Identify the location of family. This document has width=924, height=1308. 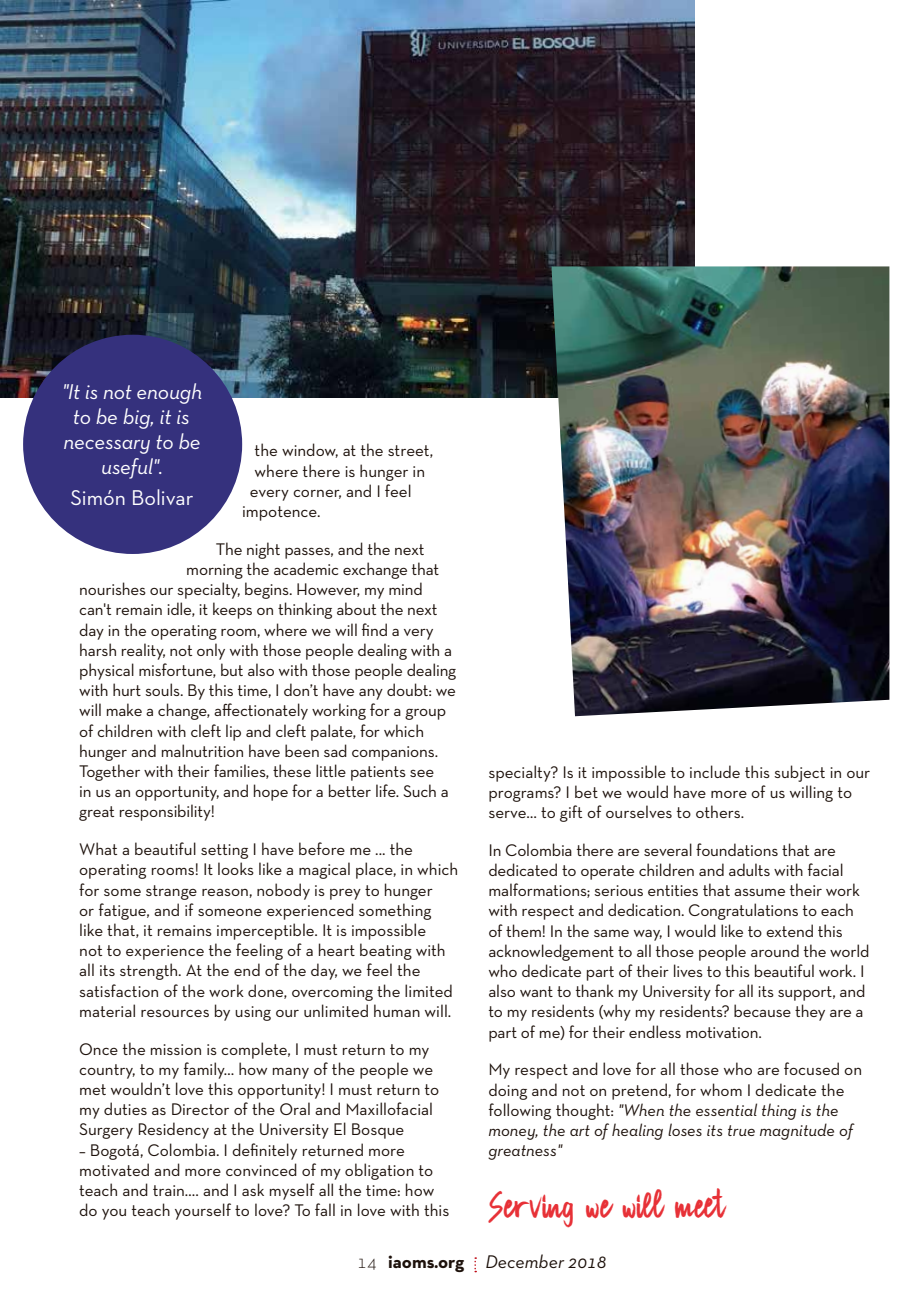
(205, 1070).
